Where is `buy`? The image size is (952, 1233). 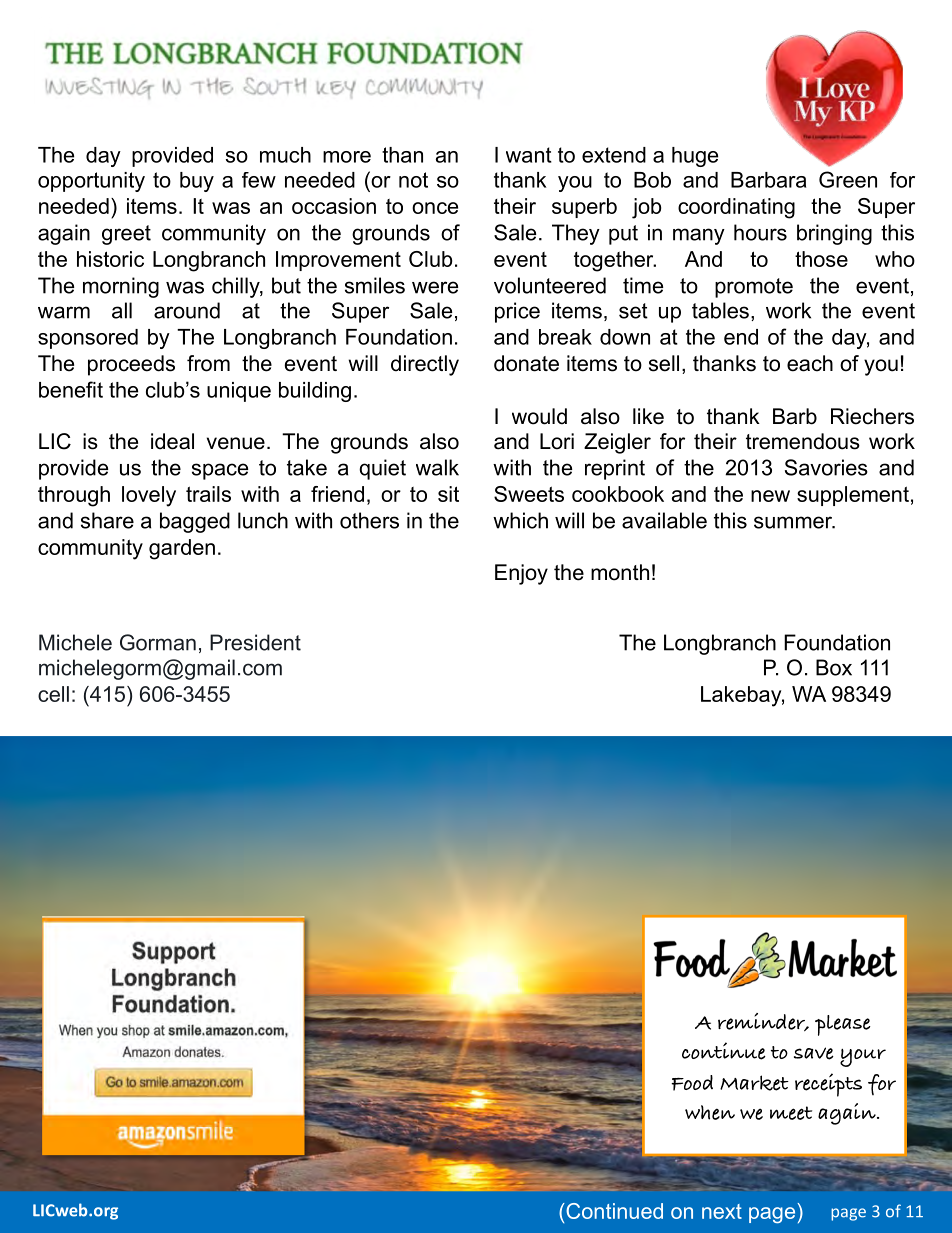
buy is located at coordinates (197, 182).
